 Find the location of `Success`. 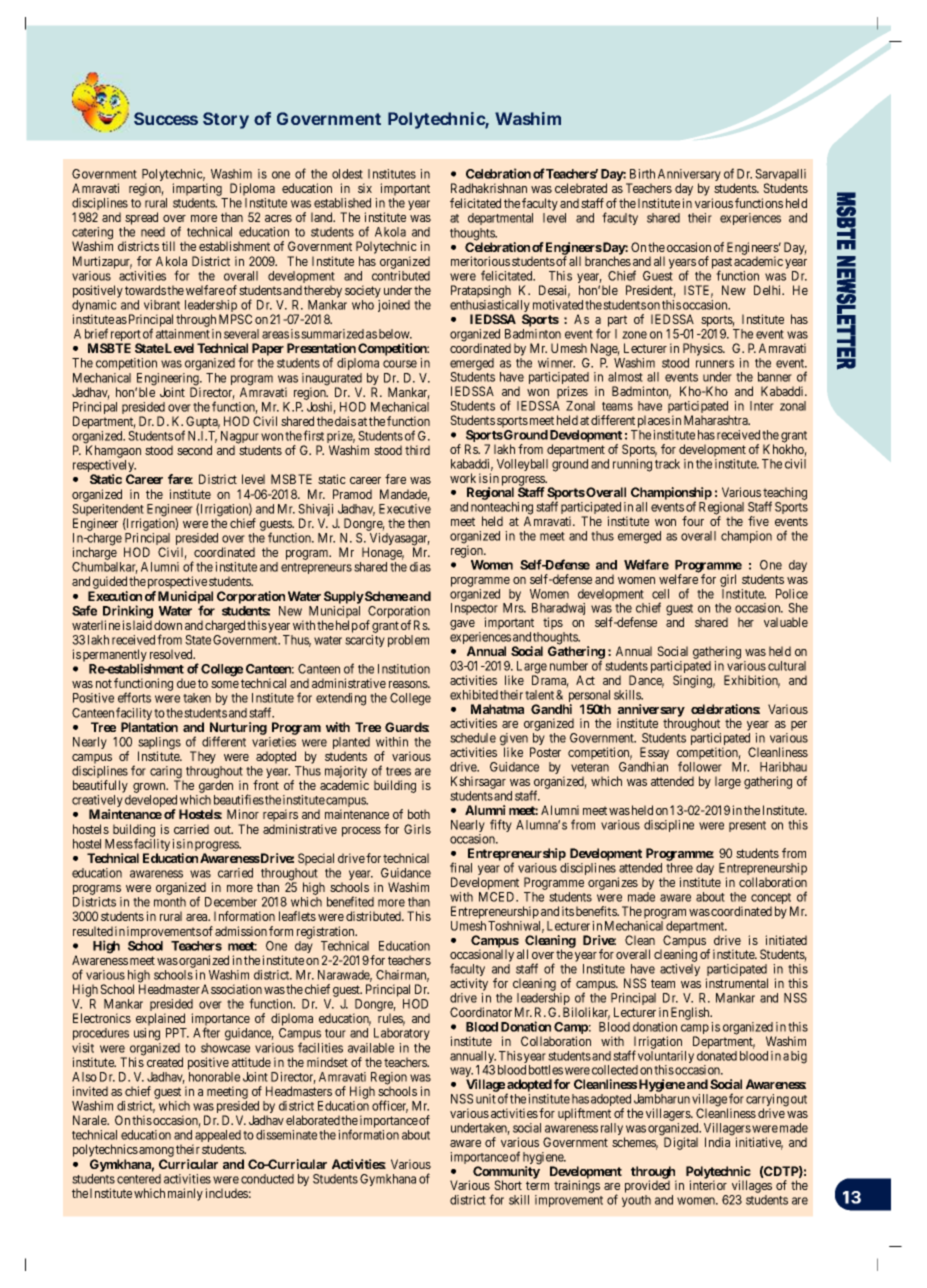

Success is located at coordinates (166, 118).
